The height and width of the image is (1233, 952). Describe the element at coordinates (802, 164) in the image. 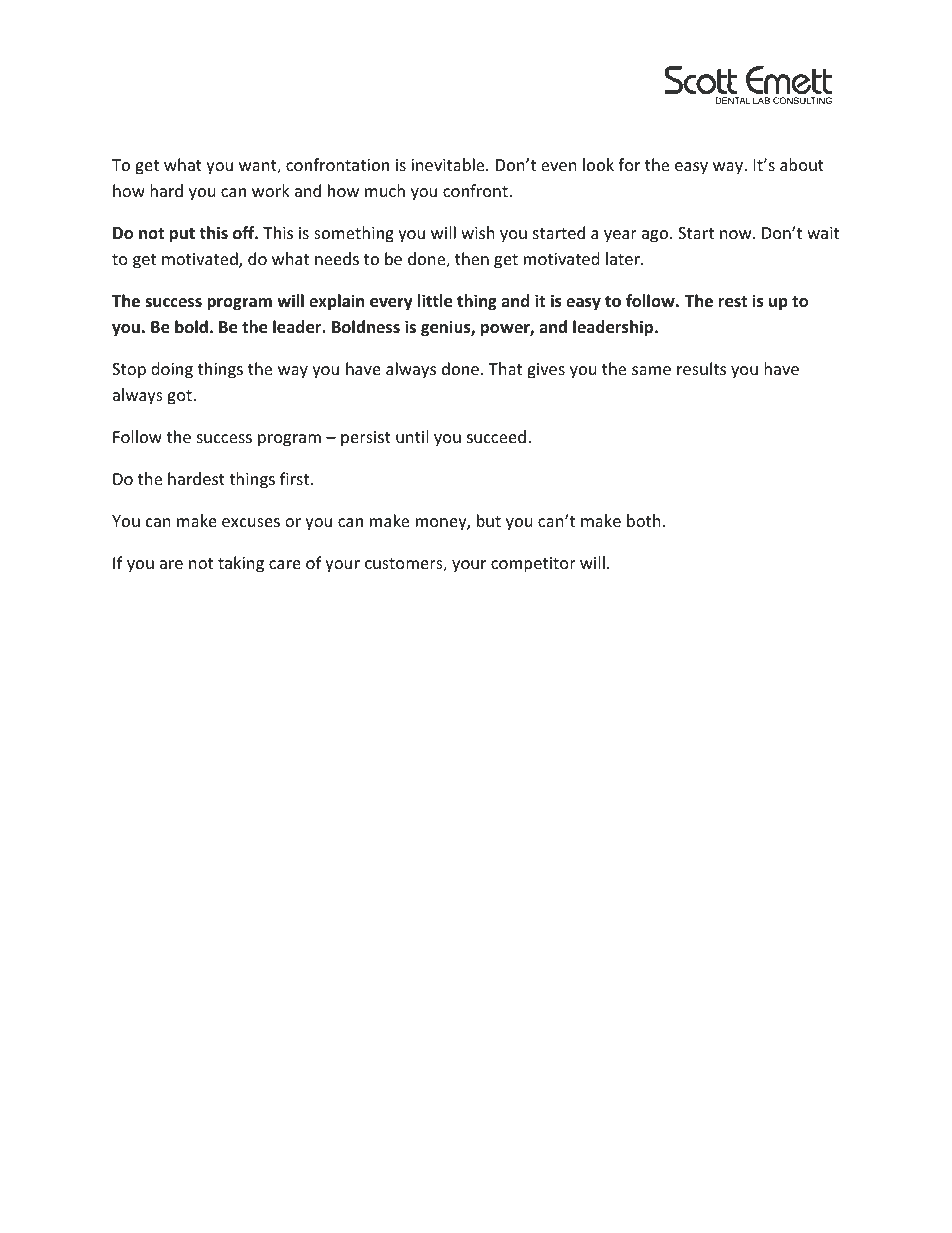

I see `about` at that location.
